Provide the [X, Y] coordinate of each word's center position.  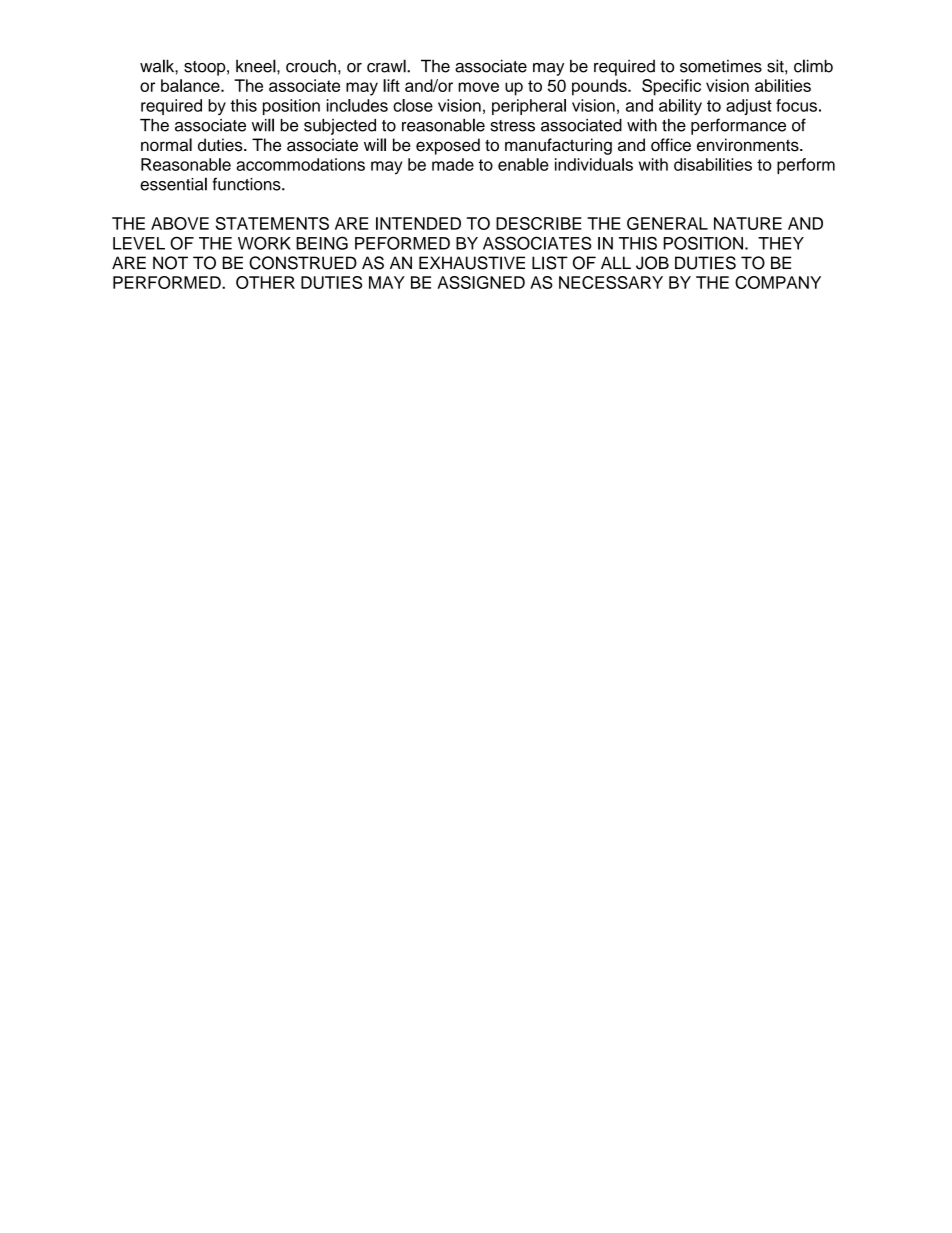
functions [247, 184]
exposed [448, 146]
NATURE [748, 223]
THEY [781, 243]
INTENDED [418, 223]
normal [166, 145]
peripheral [529, 107]
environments [749, 145]
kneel [257, 66]
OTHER [265, 282]
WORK [264, 243]
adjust [749, 107]
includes [357, 105]
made [453, 164]
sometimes [721, 66]
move [478, 87]
